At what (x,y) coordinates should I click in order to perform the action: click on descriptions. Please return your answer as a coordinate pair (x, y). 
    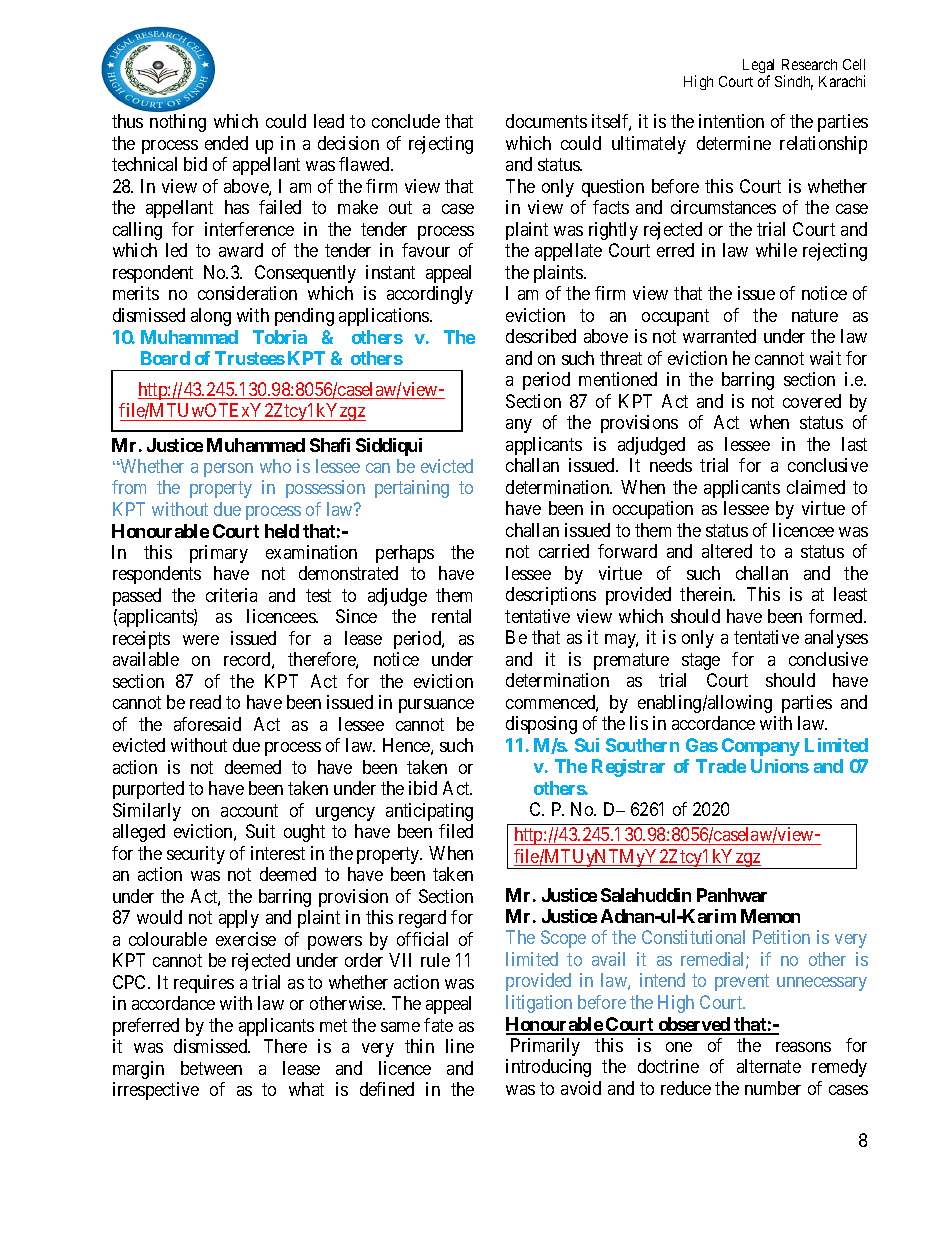
    Looking at the image, I should click on (551, 596).
